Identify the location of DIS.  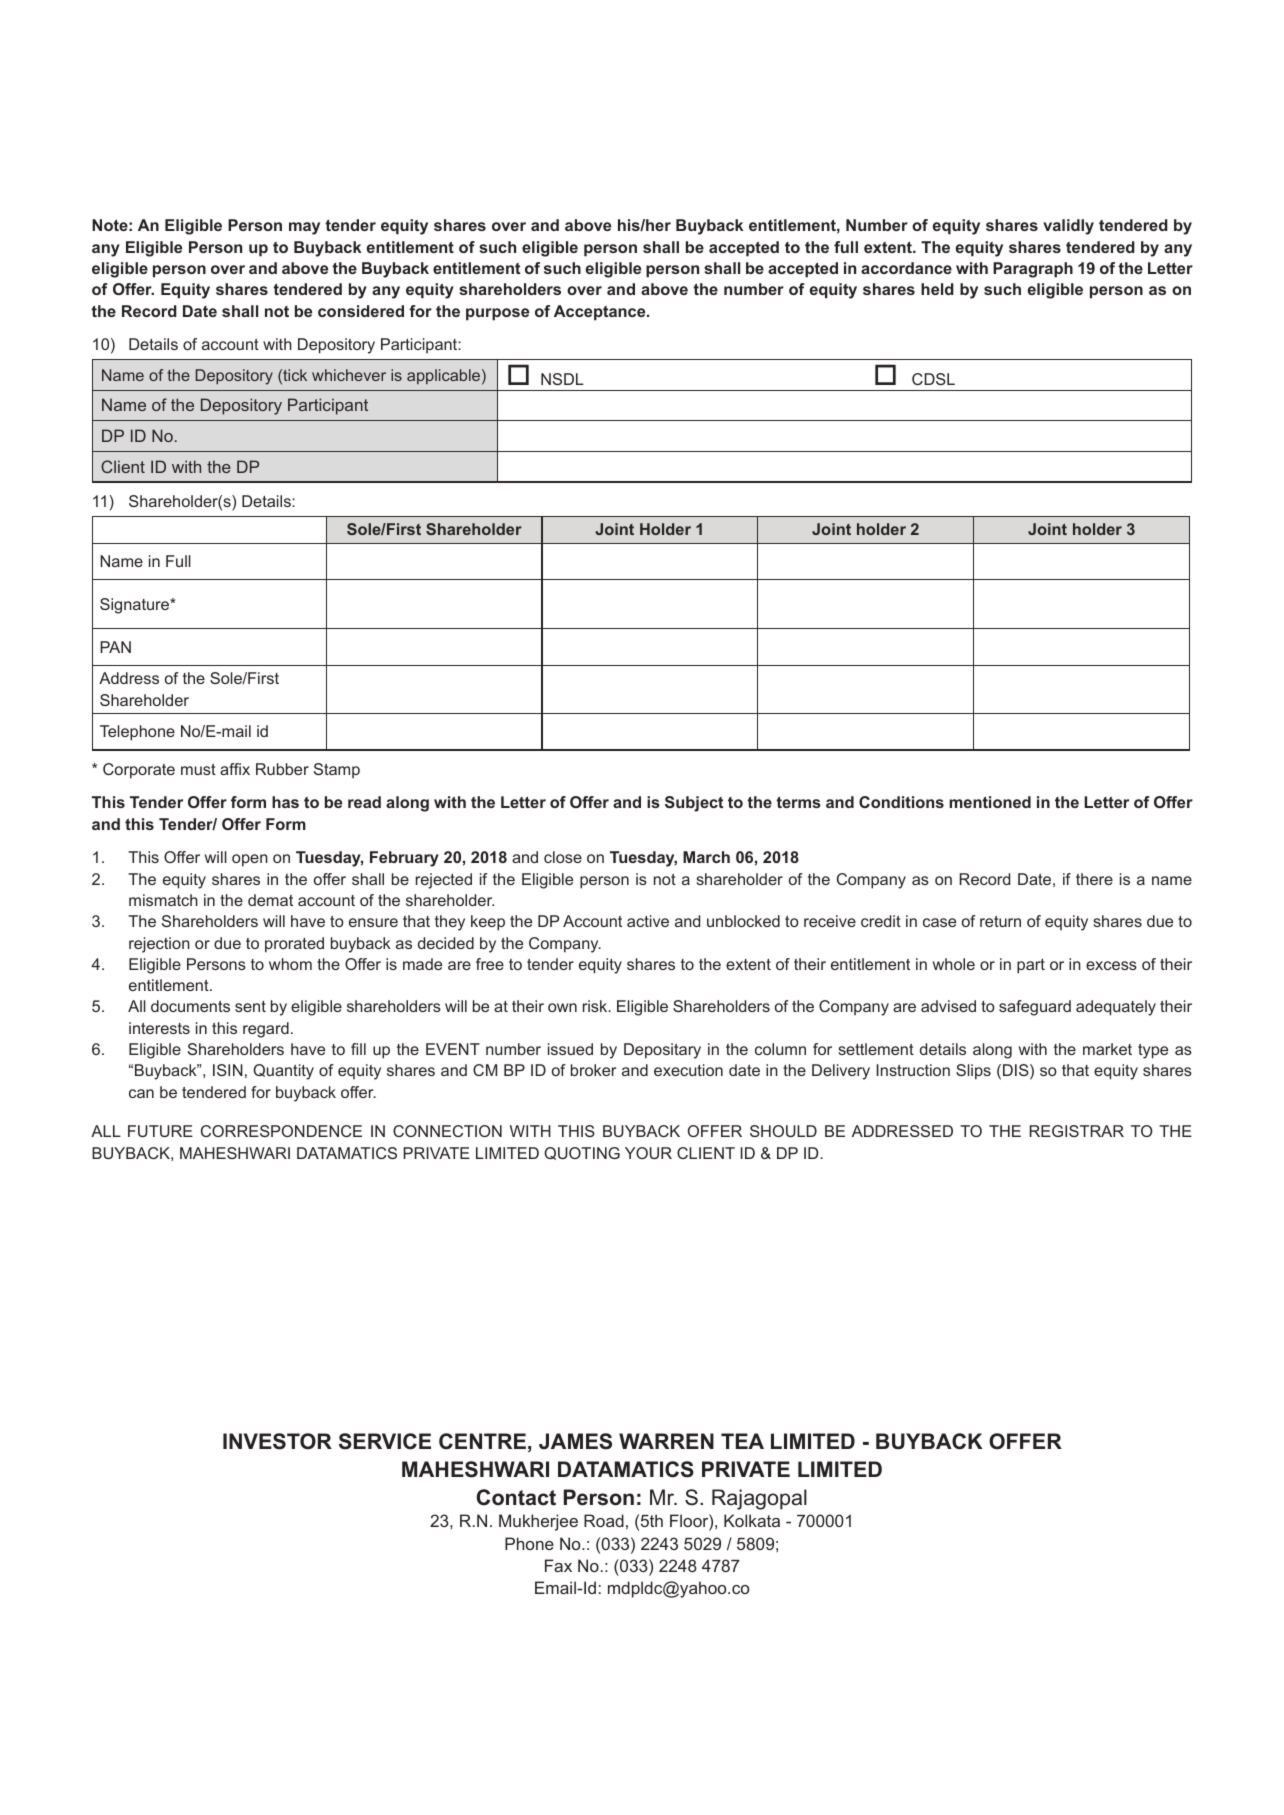
(1017, 1071).
